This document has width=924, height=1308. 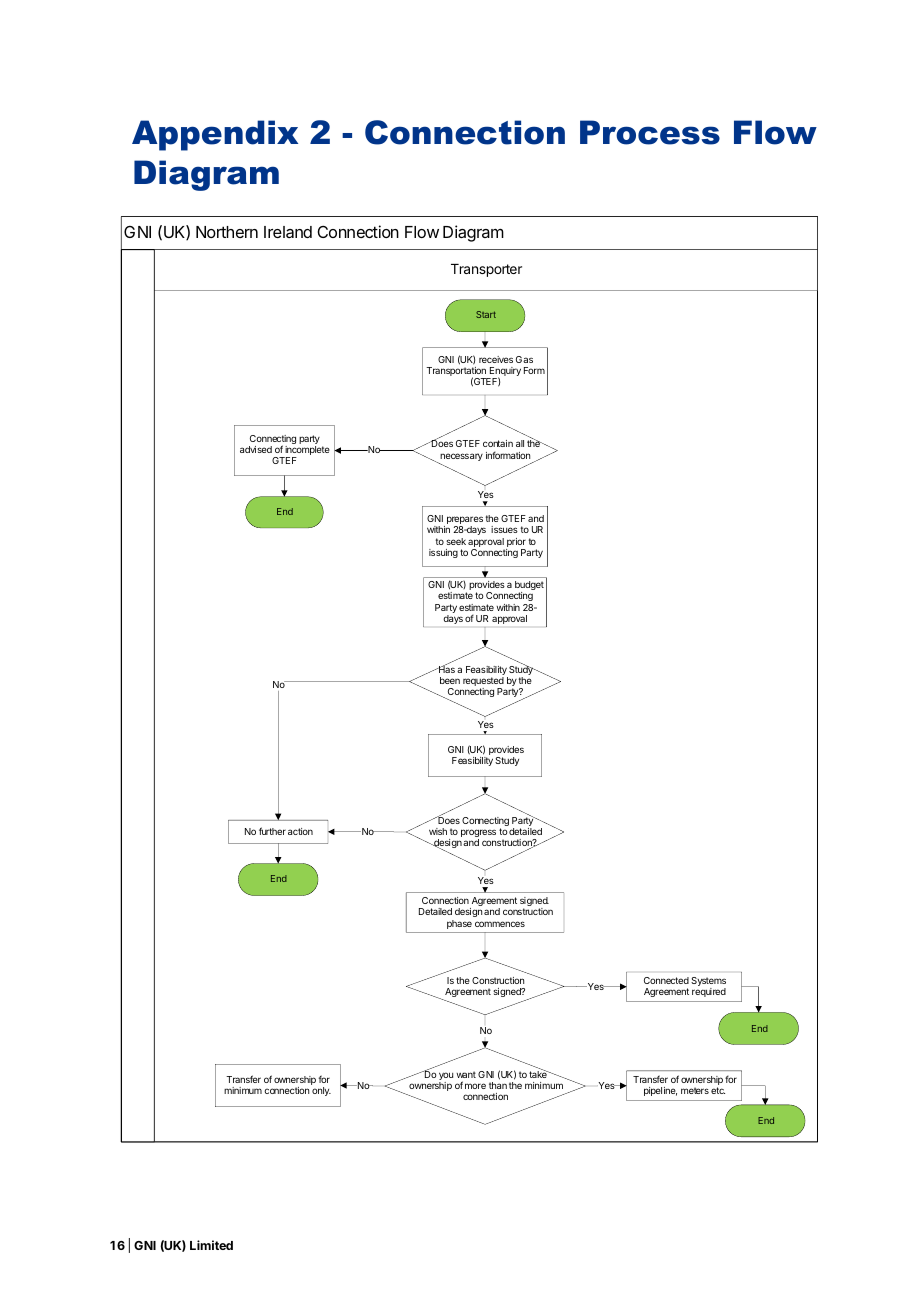 I want to click on Process, so click(x=650, y=132).
